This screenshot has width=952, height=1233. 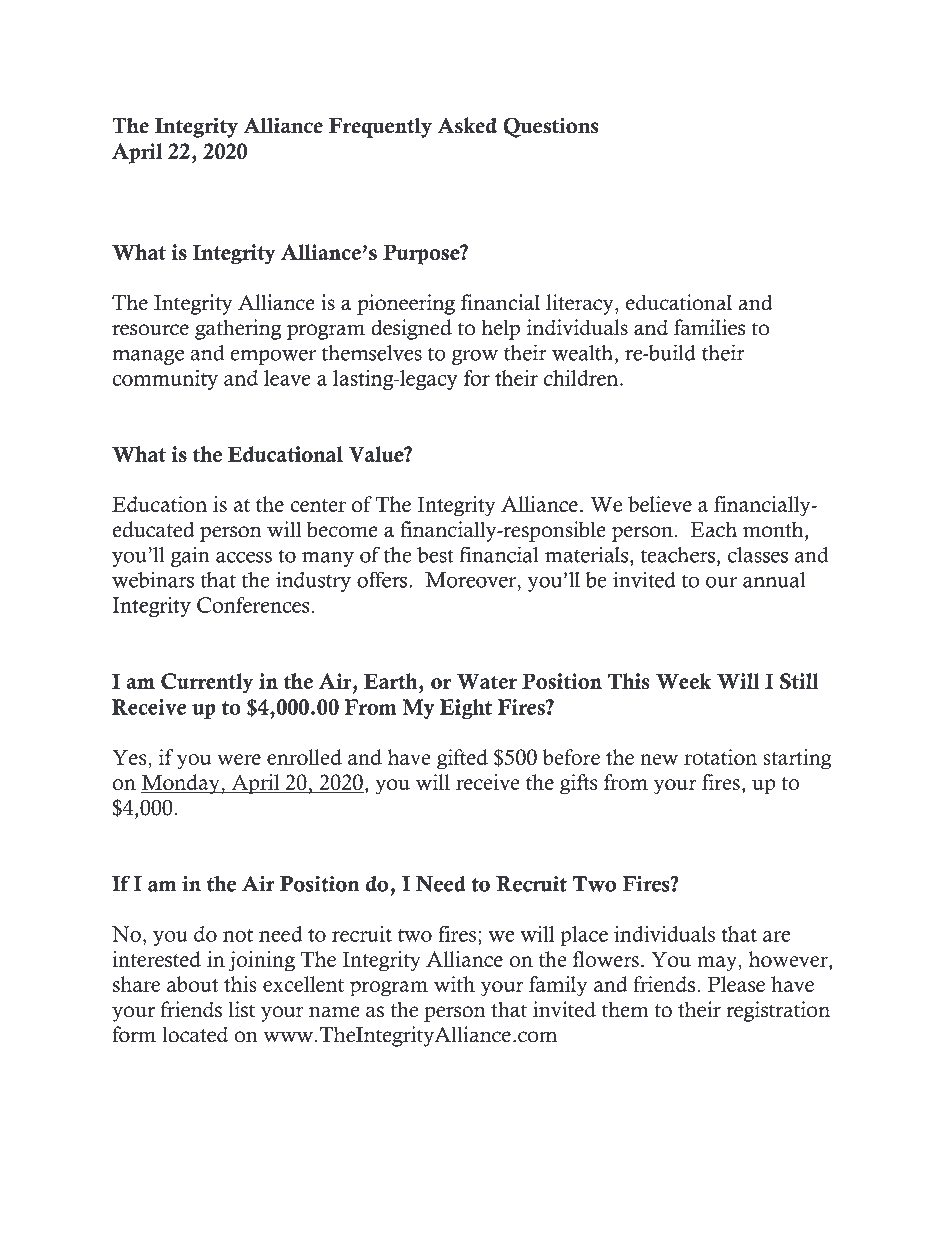 I want to click on community, so click(x=165, y=380).
